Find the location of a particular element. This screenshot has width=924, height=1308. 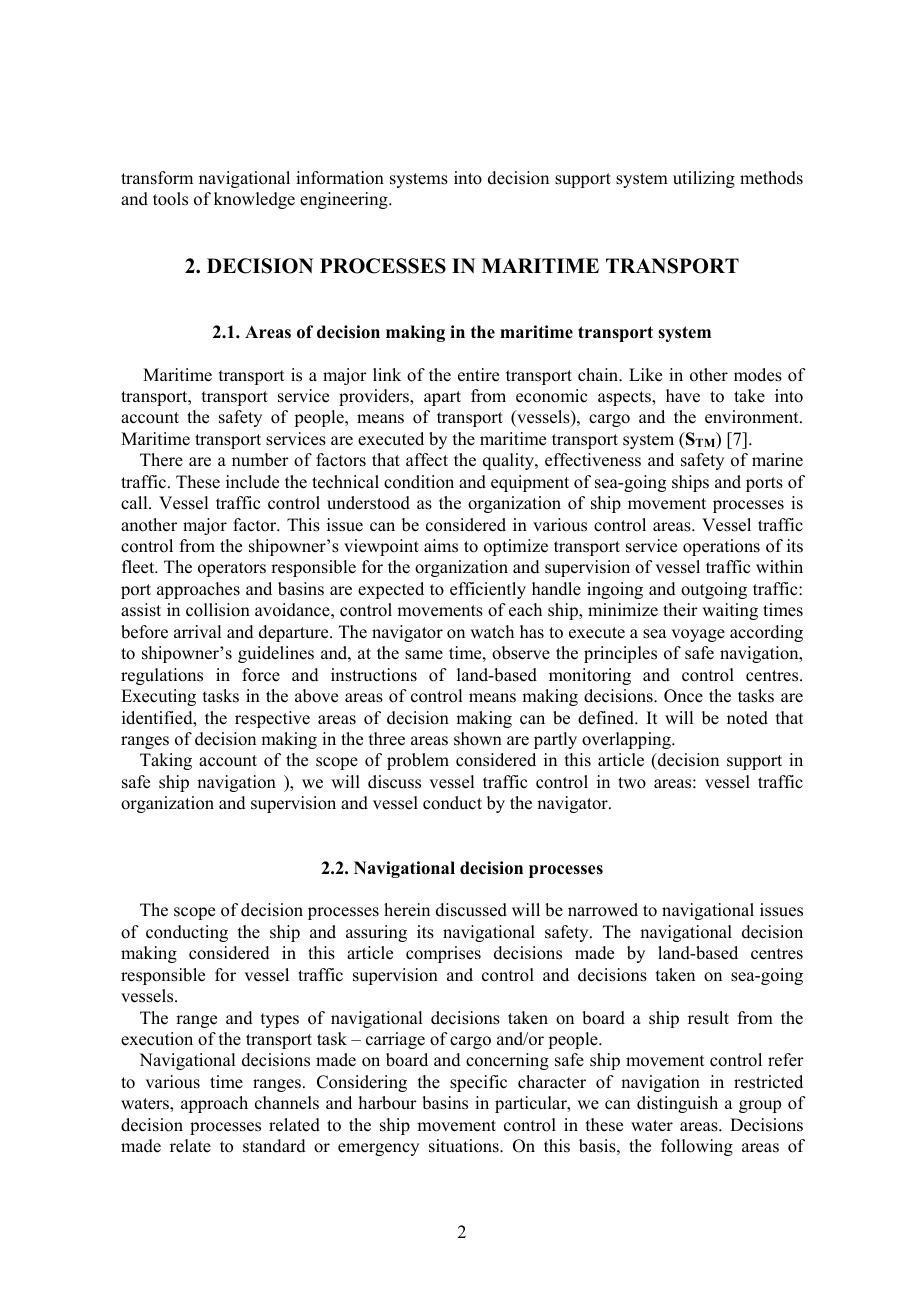

narrowed is located at coordinates (603, 910).
